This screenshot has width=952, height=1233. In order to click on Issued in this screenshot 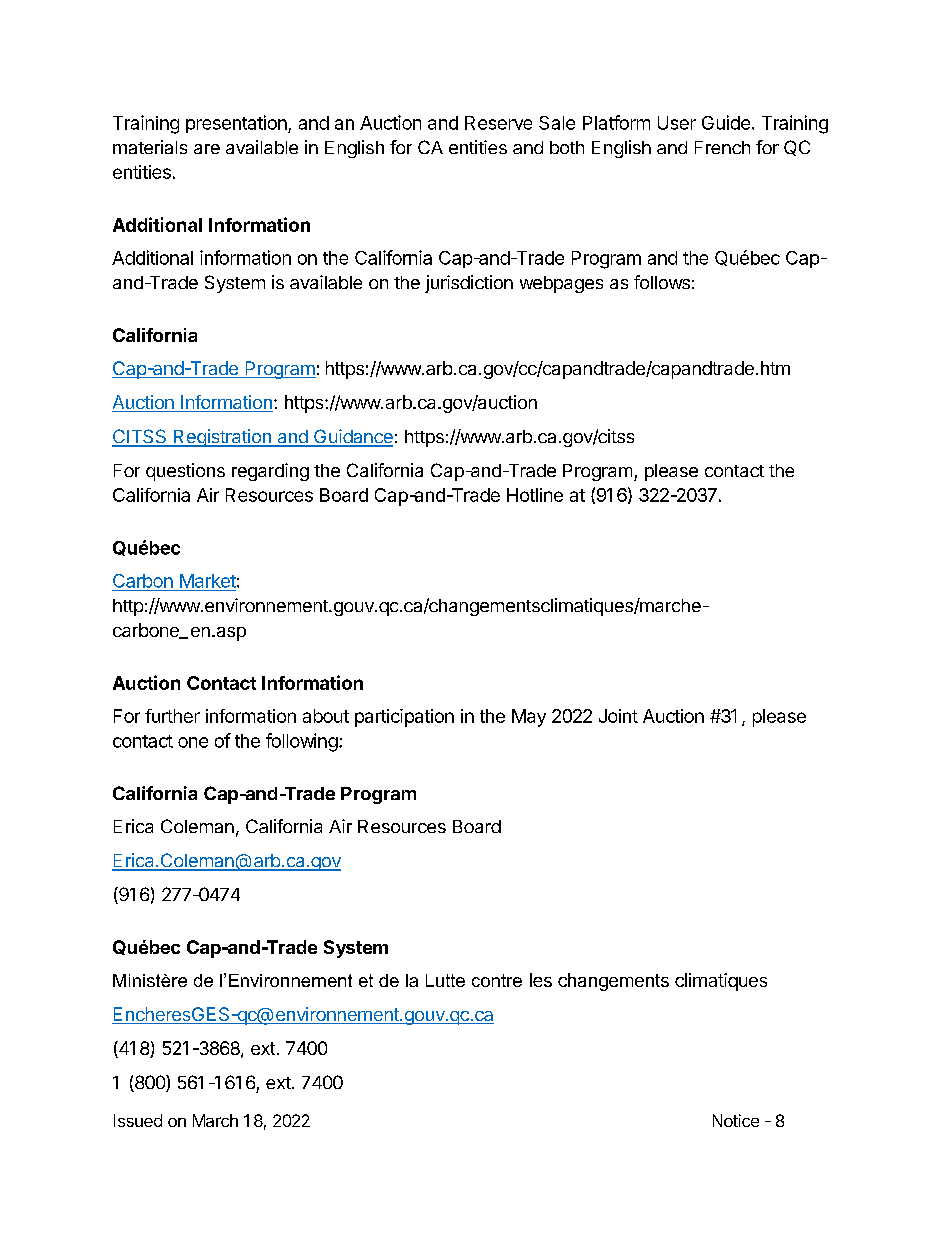, I will do `click(138, 1120)`.
